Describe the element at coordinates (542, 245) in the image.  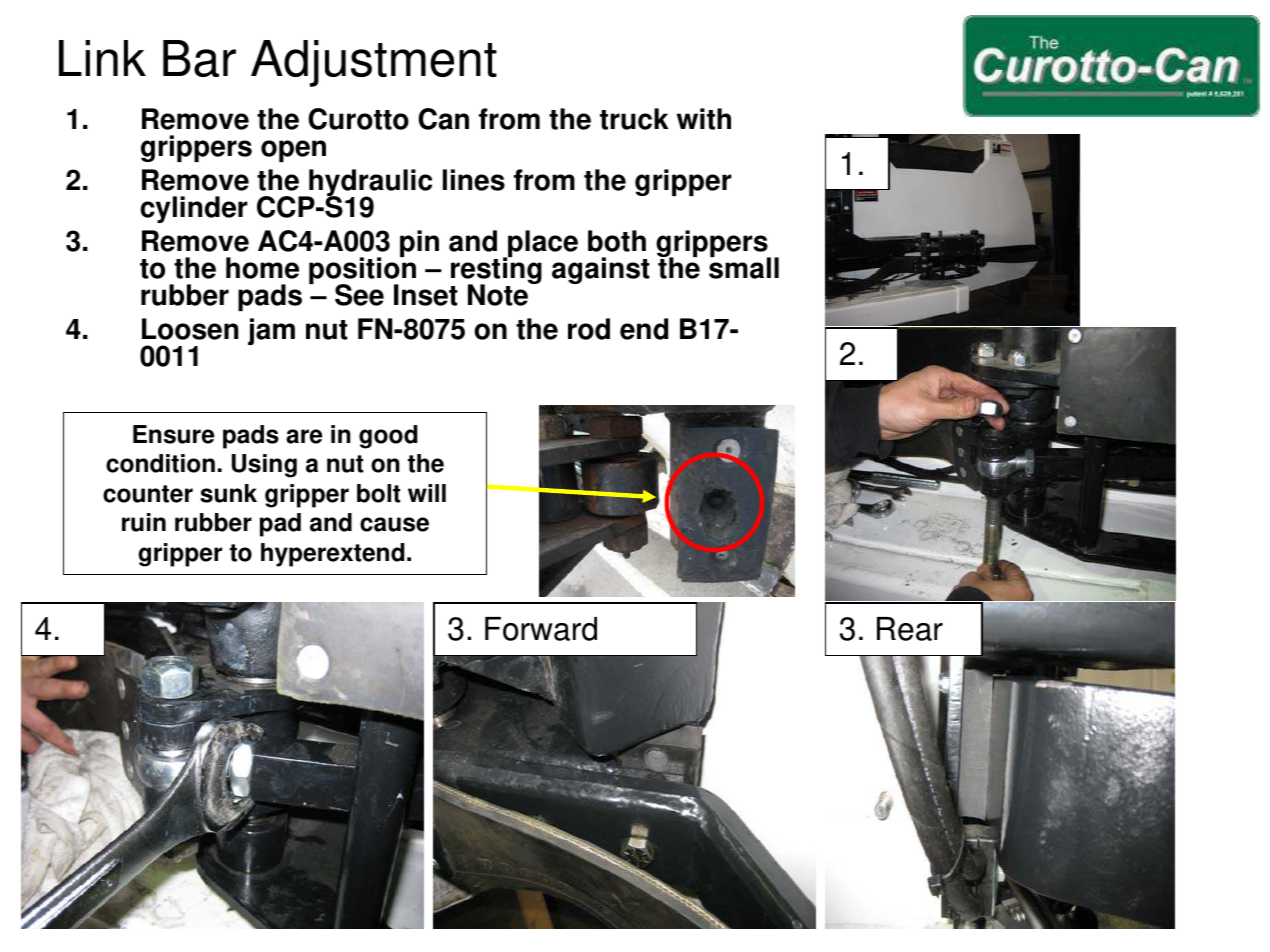
I see `place` at that location.
